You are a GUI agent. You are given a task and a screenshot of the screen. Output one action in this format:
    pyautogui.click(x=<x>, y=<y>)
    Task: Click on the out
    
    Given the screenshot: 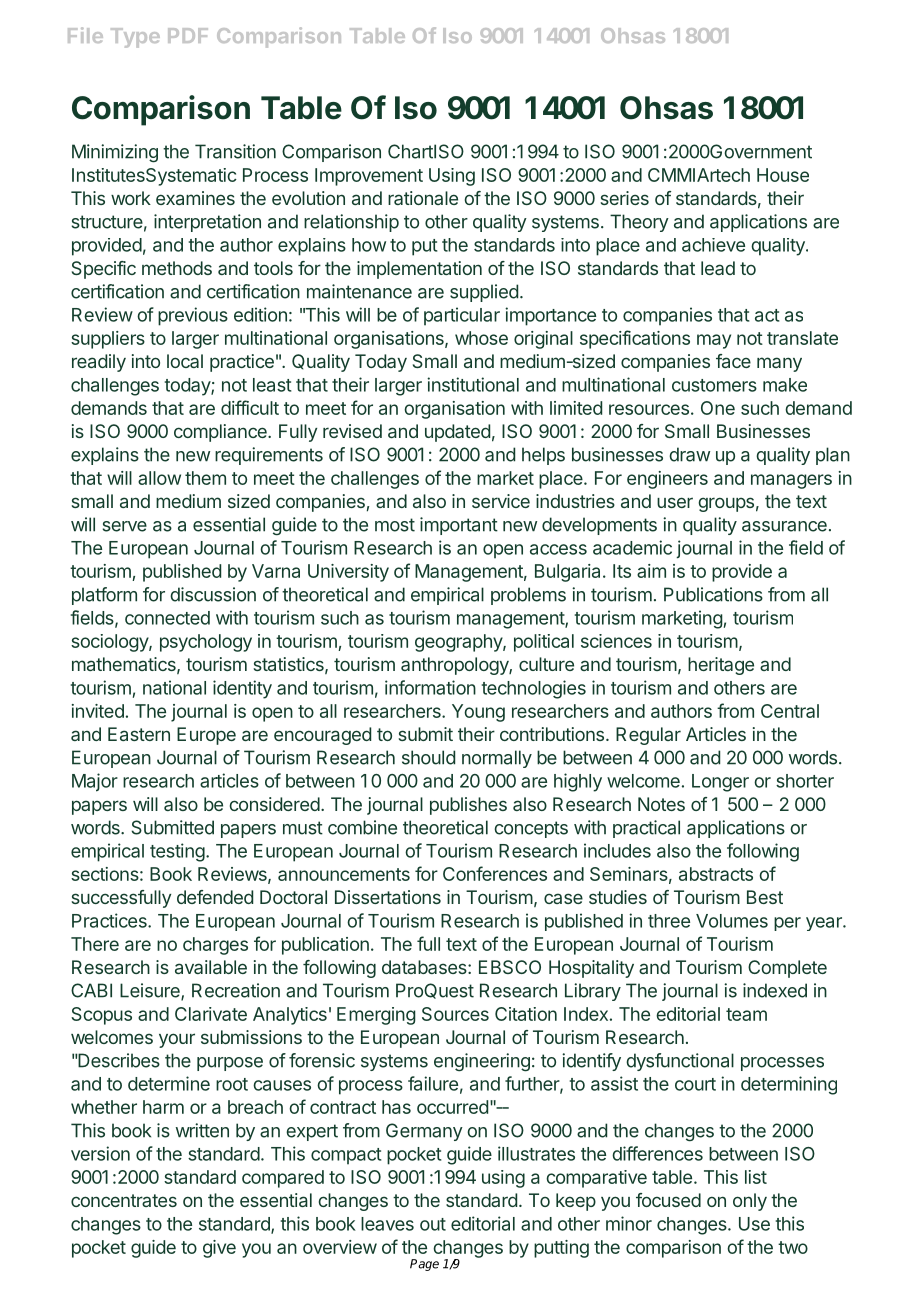 What is the action you would take?
    pyautogui.click(x=433, y=1224)
